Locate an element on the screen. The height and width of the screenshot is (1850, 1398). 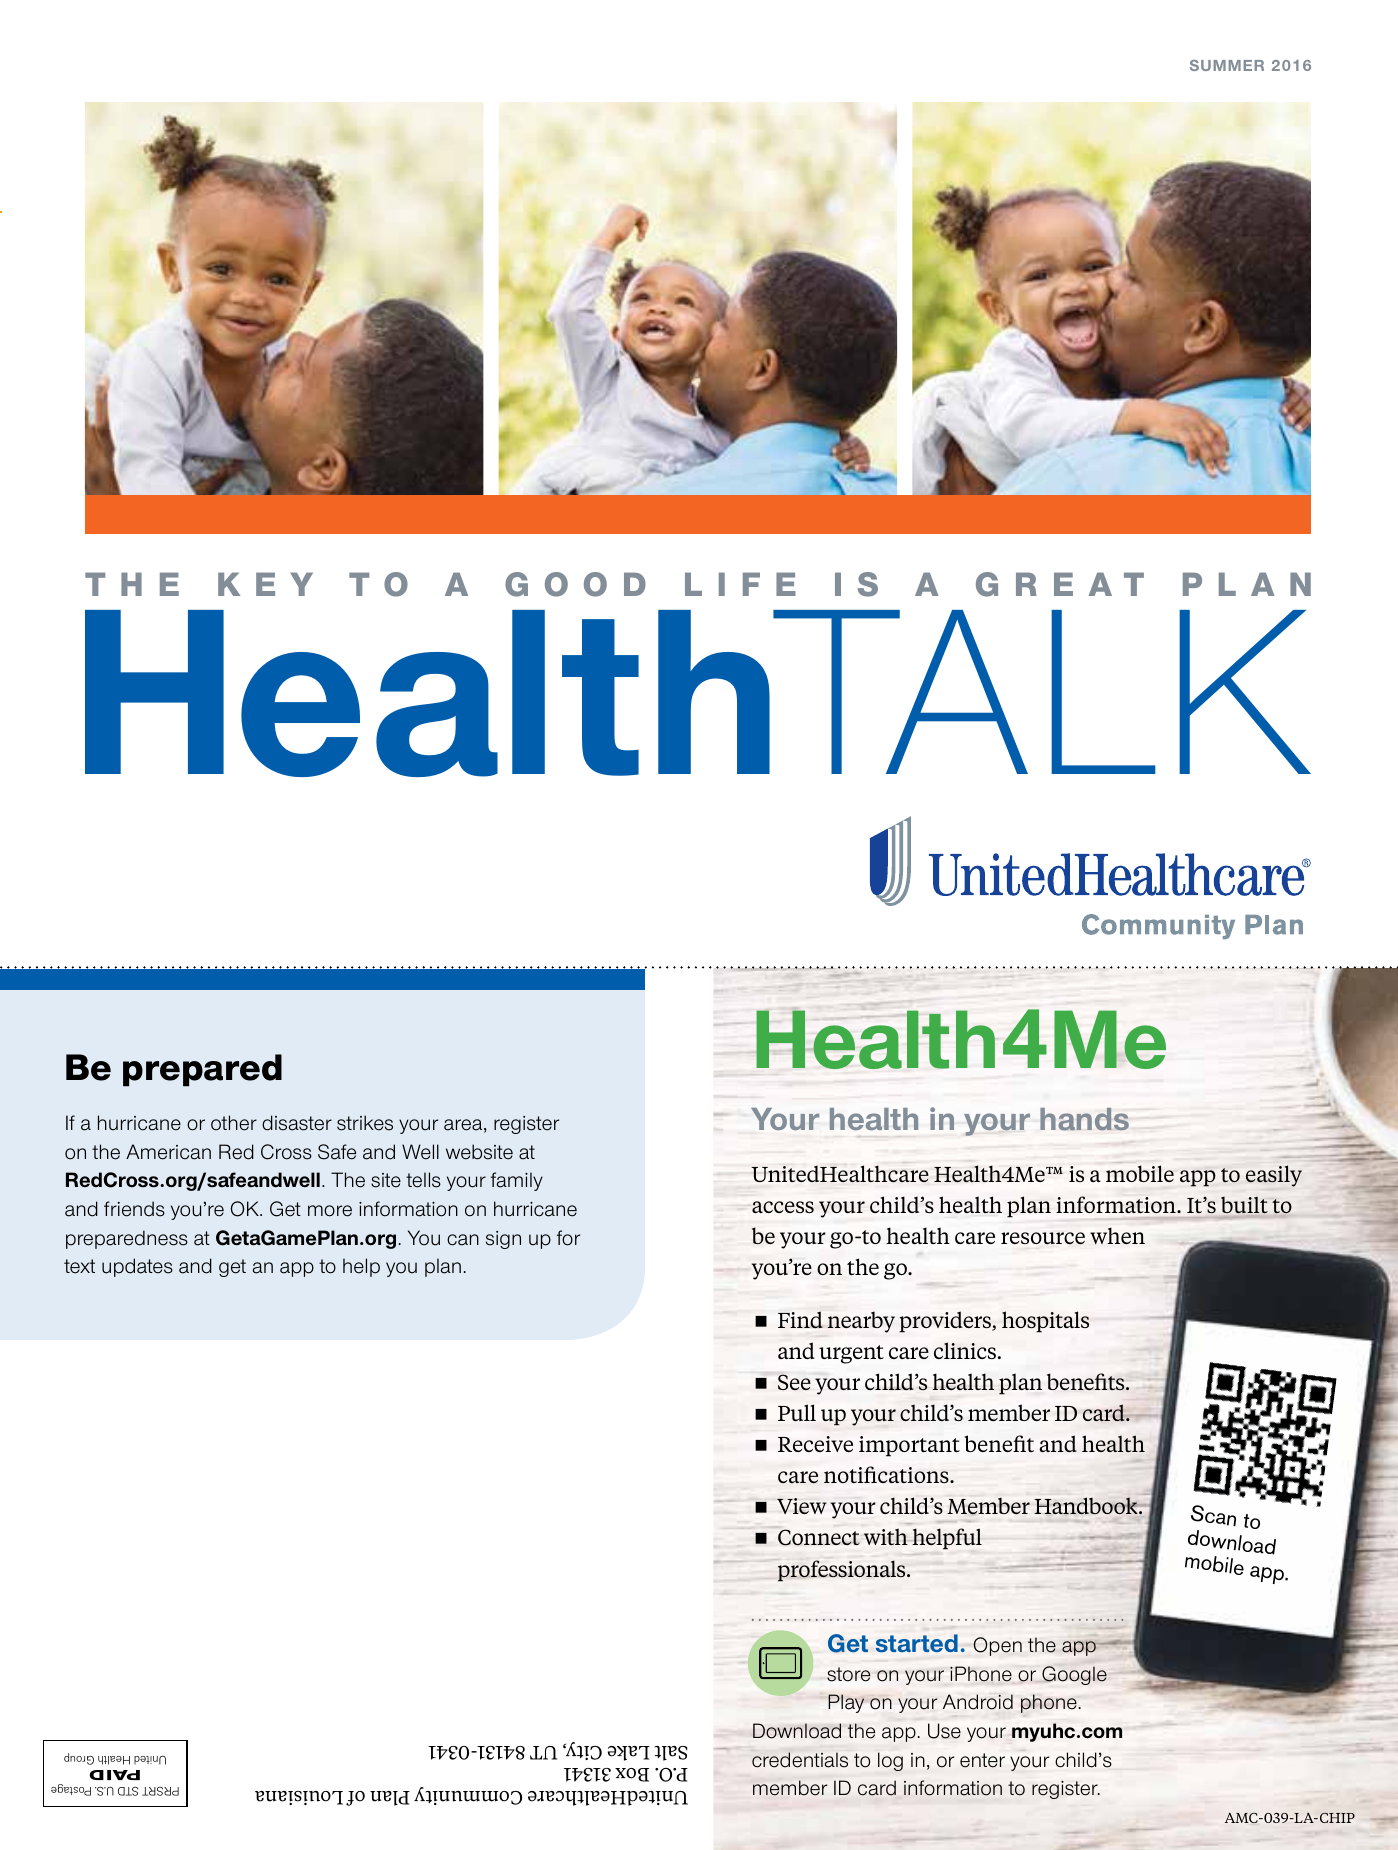
hands is located at coordinates (1084, 1119).
